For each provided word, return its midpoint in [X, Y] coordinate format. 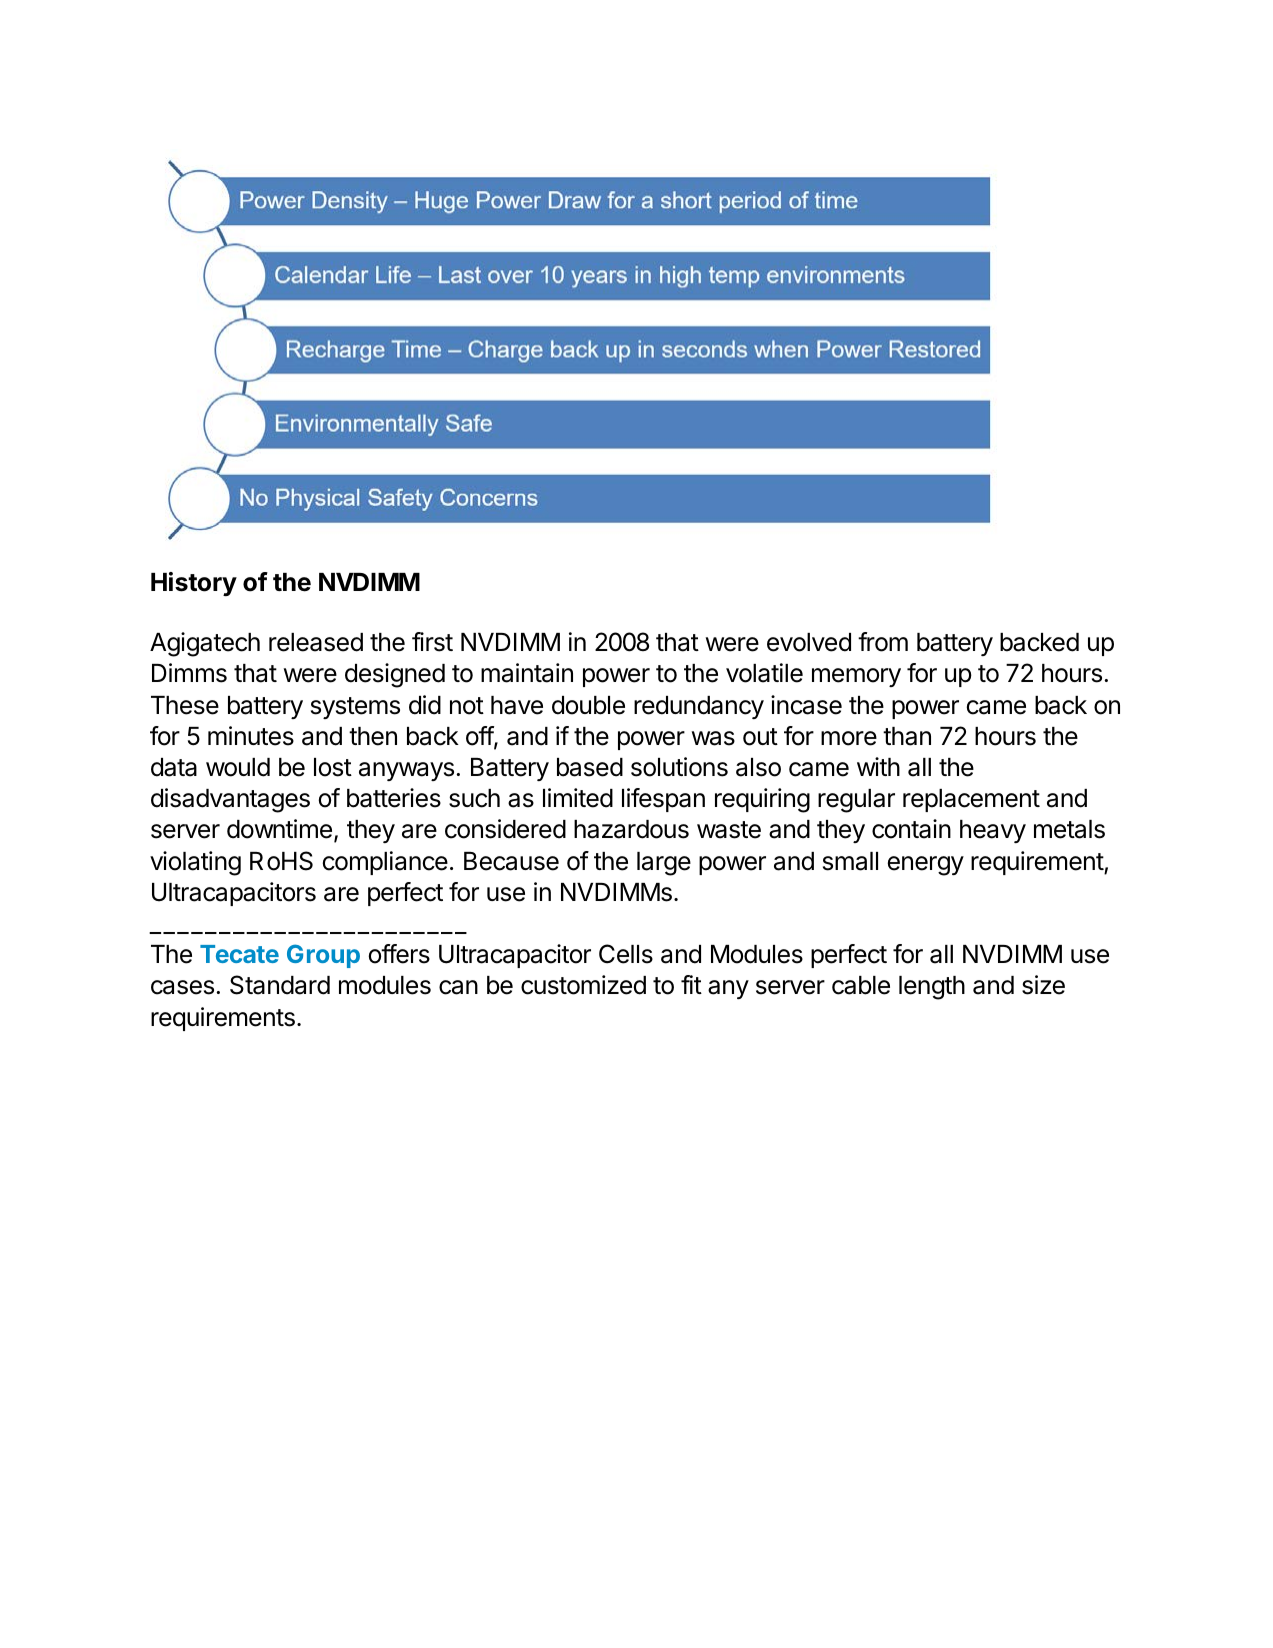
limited [578, 798]
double [588, 705]
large [664, 864]
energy [926, 866]
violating [195, 863]
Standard [280, 985]
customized [583, 985]
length [932, 988]
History [194, 584]
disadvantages [230, 800]
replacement [971, 800]
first [432, 642]
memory [856, 677]
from [883, 642]
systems [355, 708]
